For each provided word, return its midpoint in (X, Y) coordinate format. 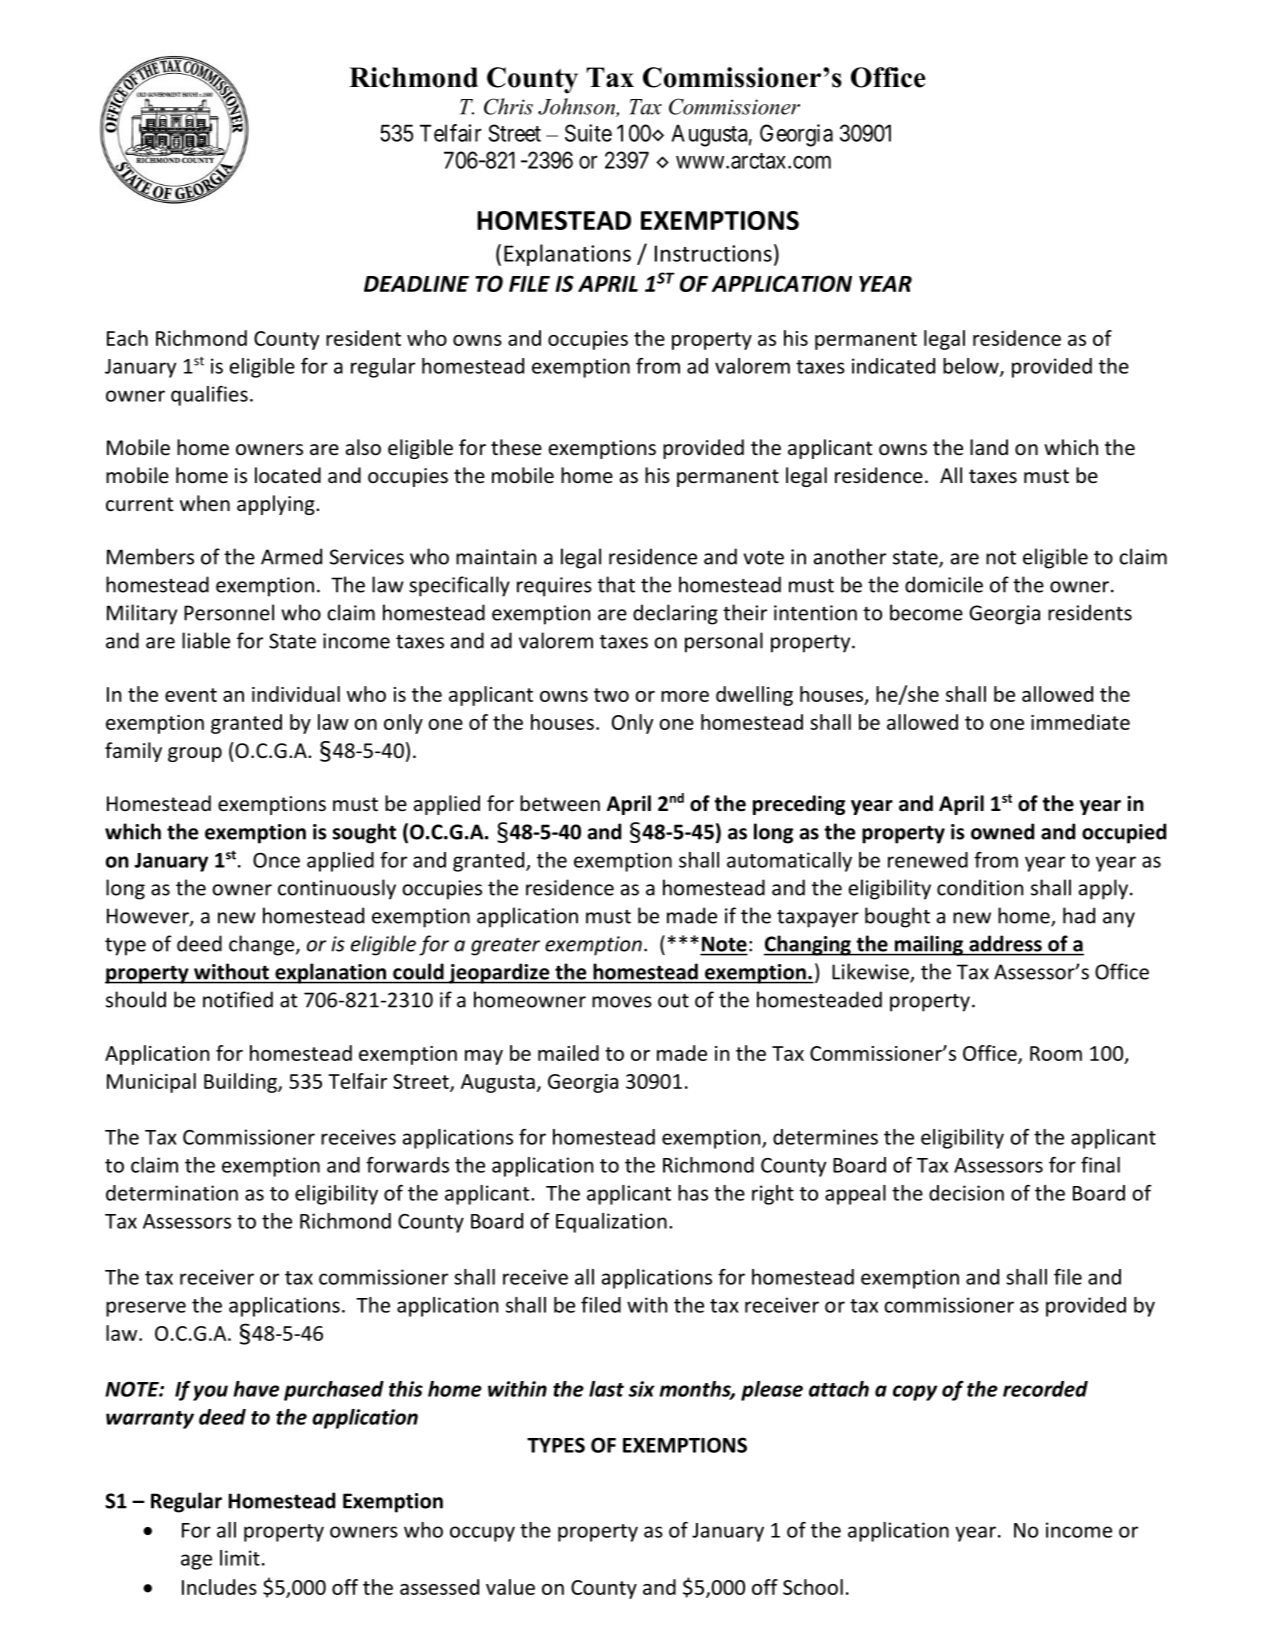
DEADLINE (416, 284)
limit (240, 1558)
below (972, 367)
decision (966, 1193)
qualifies (209, 396)
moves (622, 1002)
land (989, 447)
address (1005, 944)
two (611, 695)
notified (238, 999)
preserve (146, 1309)
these (516, 447)
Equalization (611, 1223)
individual (296, 694)
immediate (1080, 722)
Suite (588, 133)
